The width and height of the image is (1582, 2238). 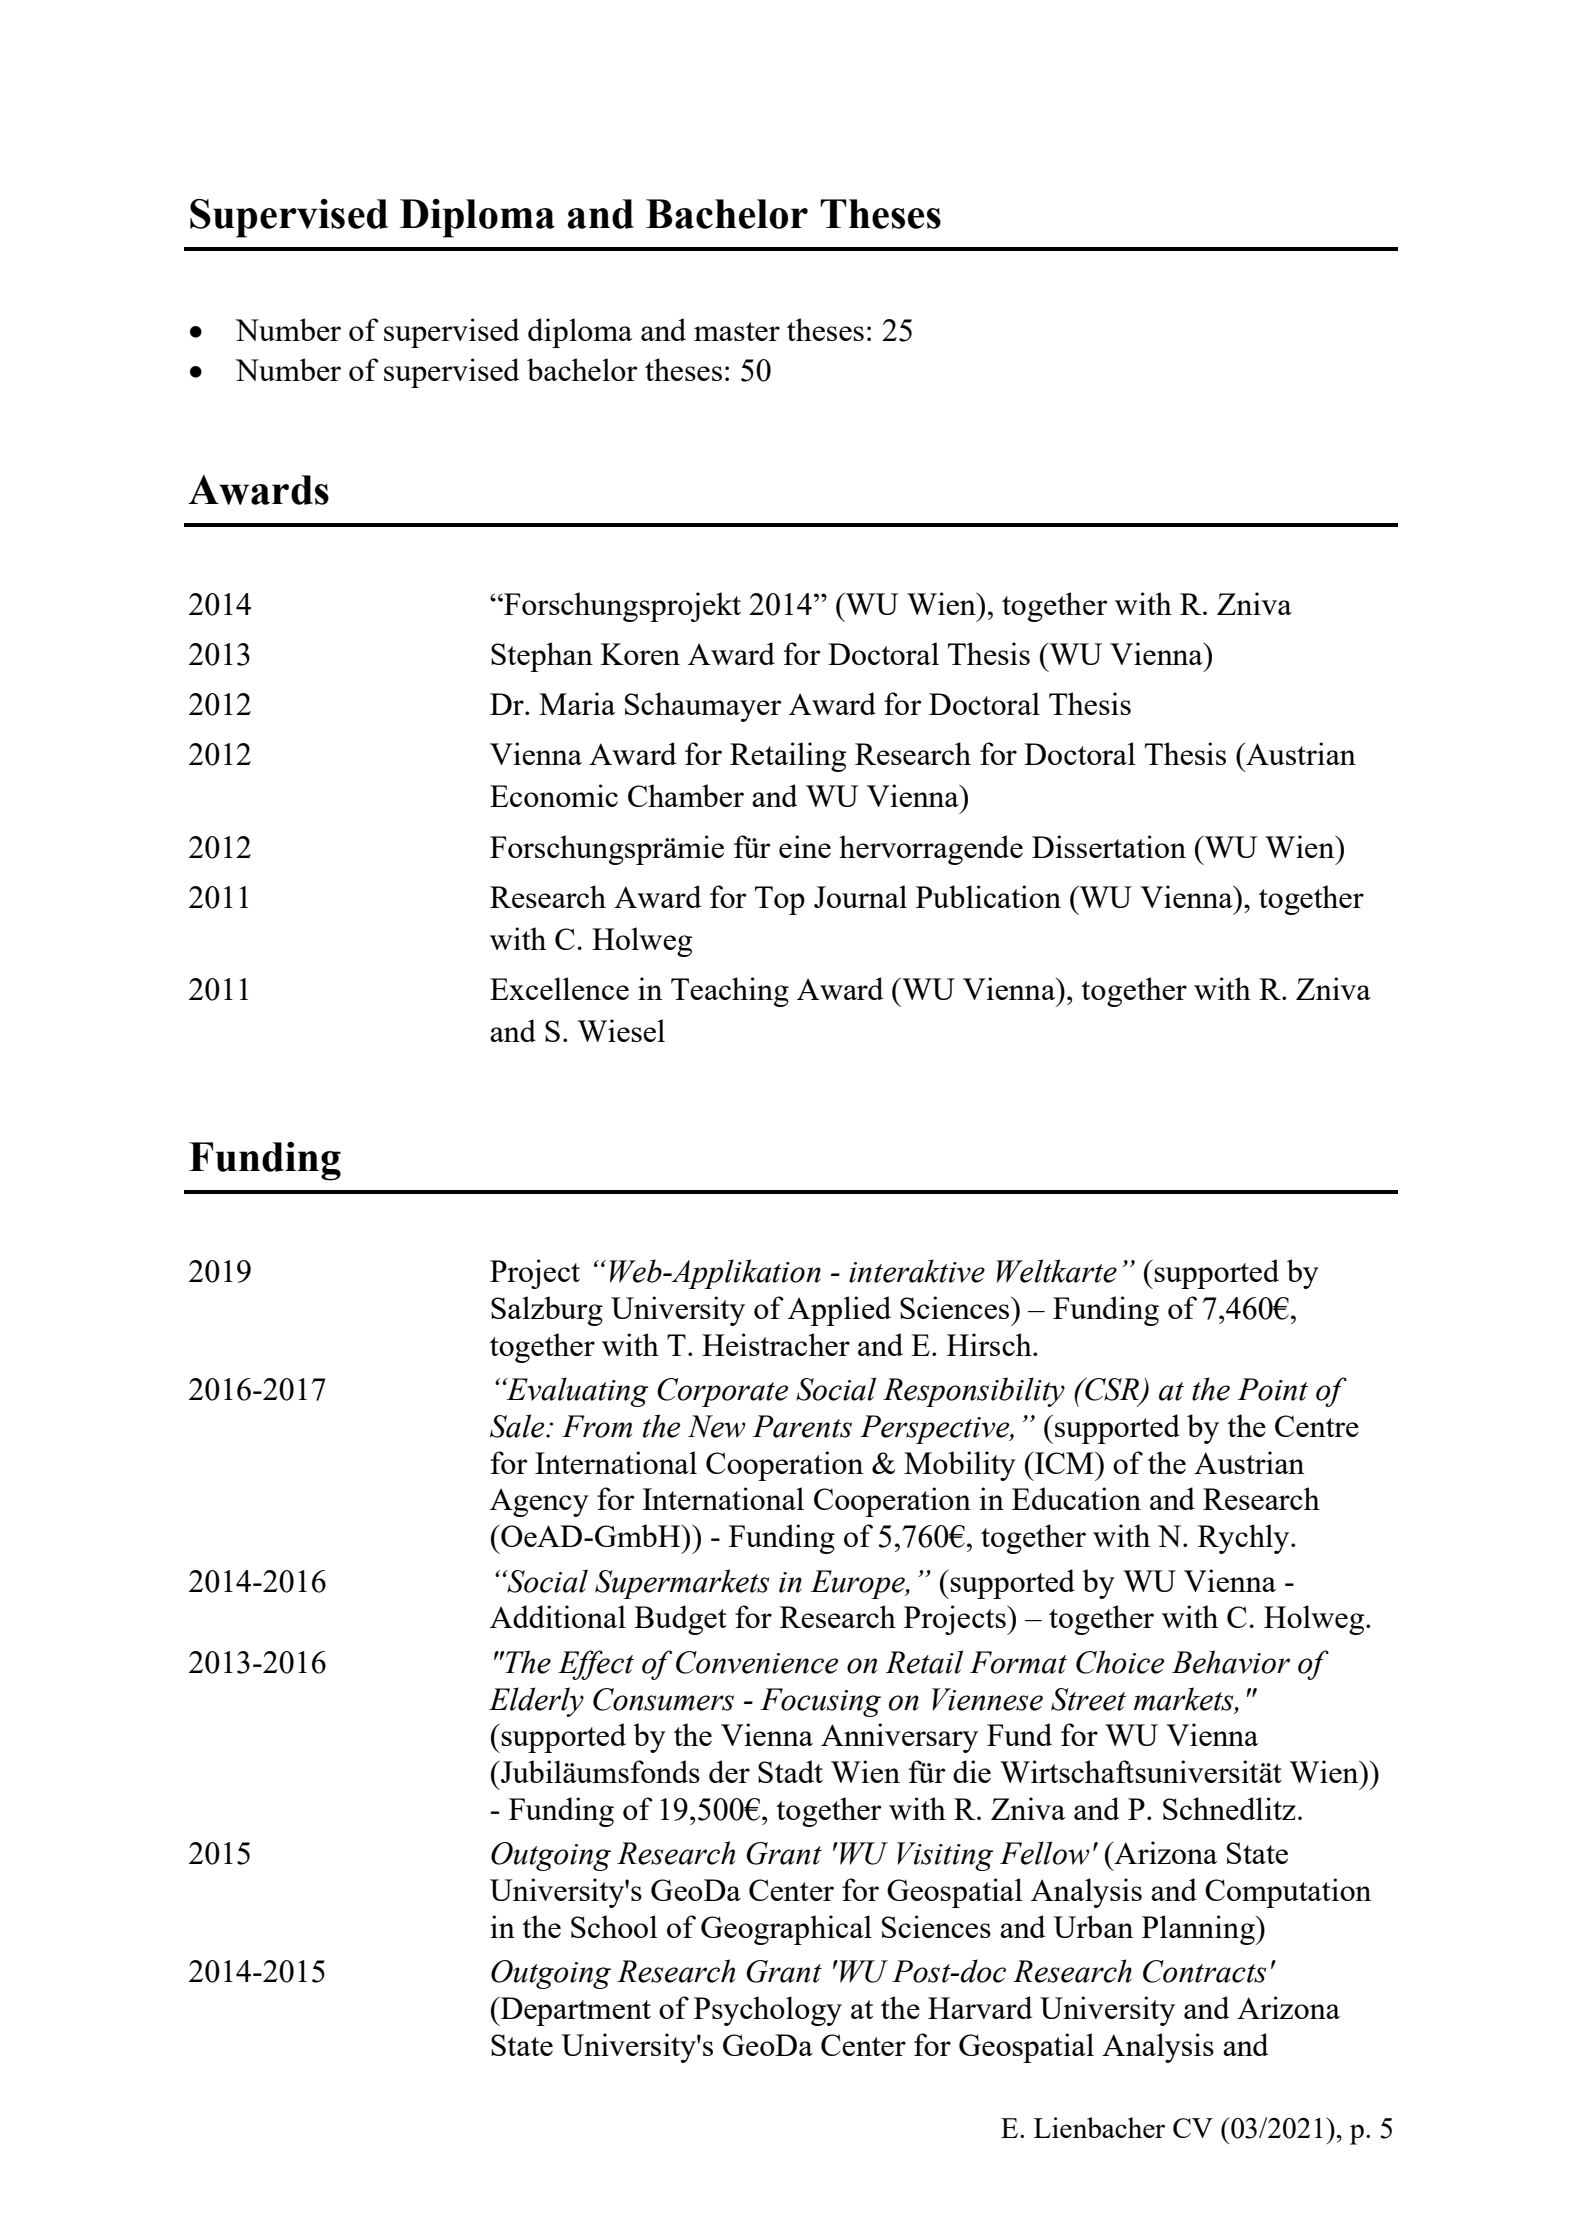 I want to click on School, so click(x=614, y=1926).
